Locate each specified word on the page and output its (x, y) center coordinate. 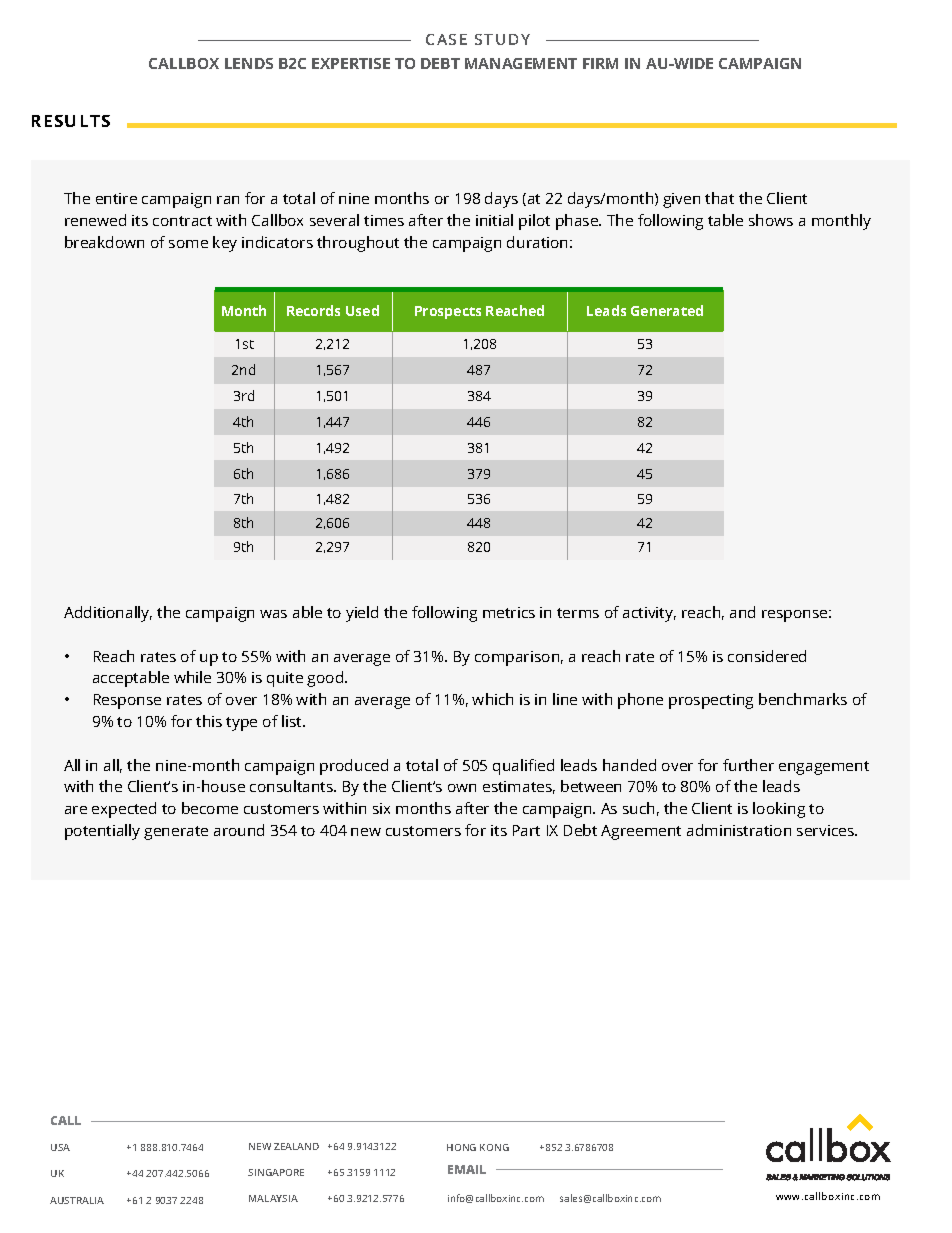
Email (467, 1169)
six (381, 808)
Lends (249, 63)
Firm (600, 63)
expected (124, 810)
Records (313, 310)
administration (739, 830)
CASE (446, 39)
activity (649, 614)
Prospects (448, 312)
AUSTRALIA (77, 1200)
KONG (494, 1147)
